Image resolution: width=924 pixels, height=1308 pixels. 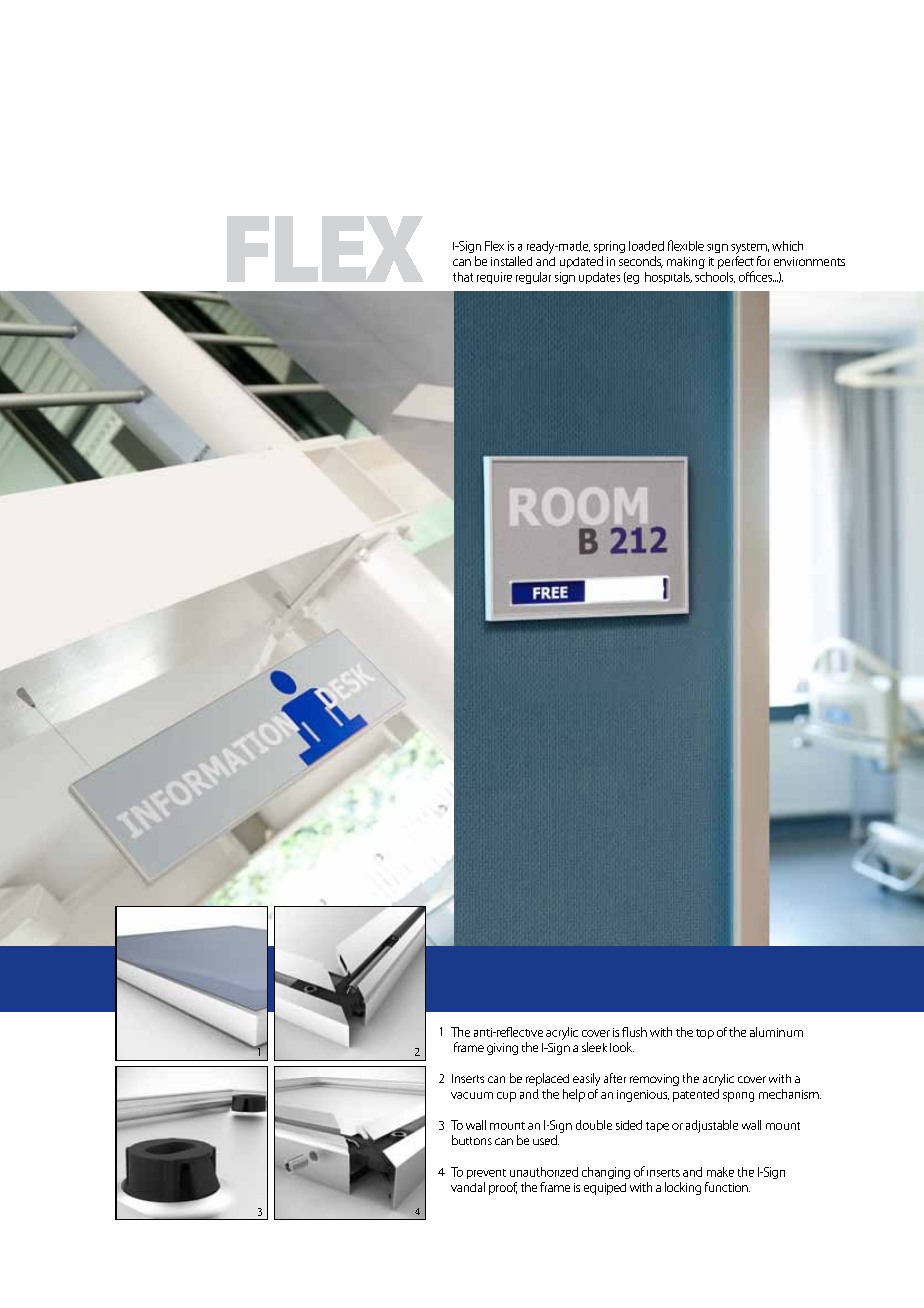 What do you see at coordinates (533, 278) in the page?
I see `regular` at bounding box center [533, 278].
